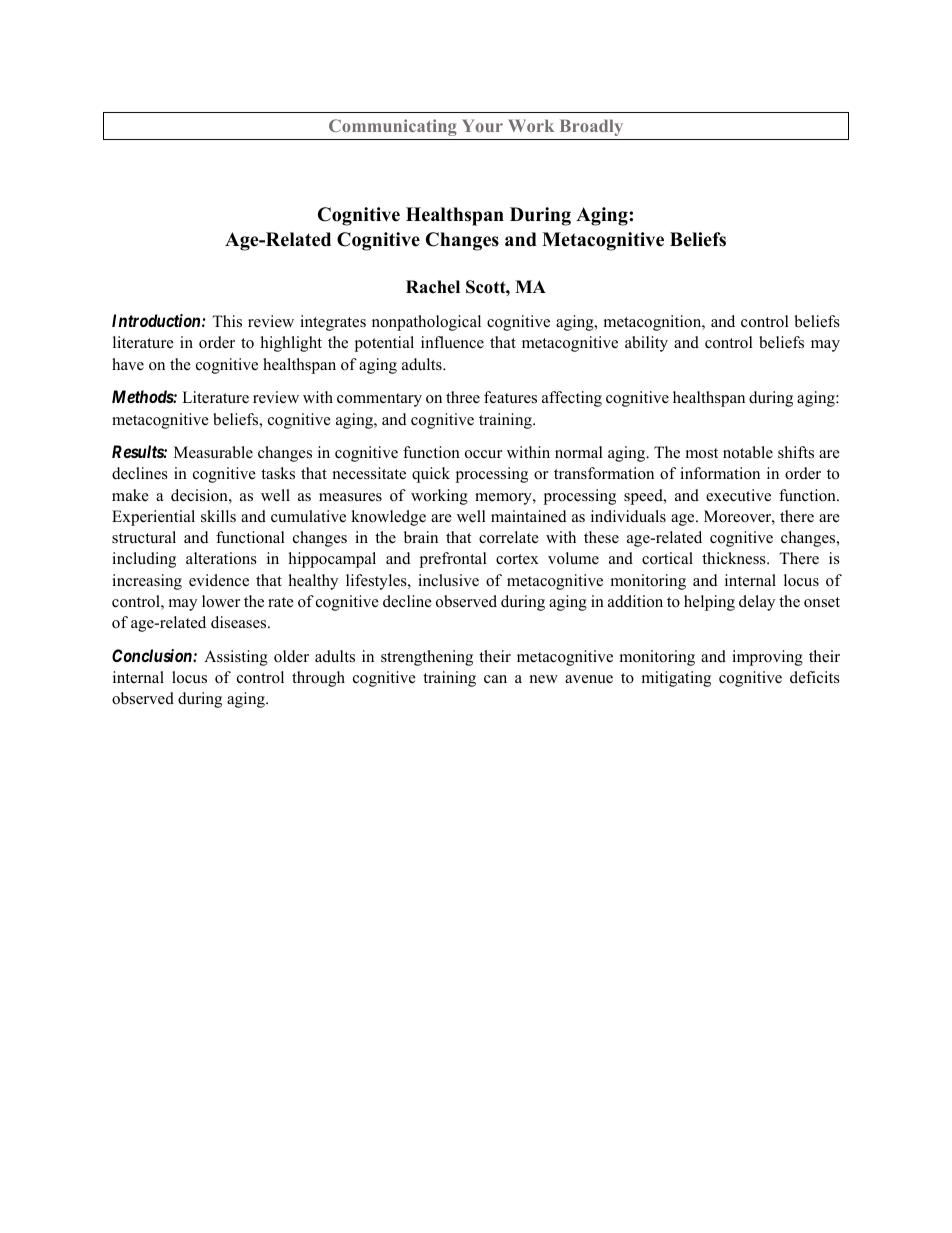  What do you see at coordinates (213, 452) in the page?
I see `Measurable` at bounding box center [213, 452].
